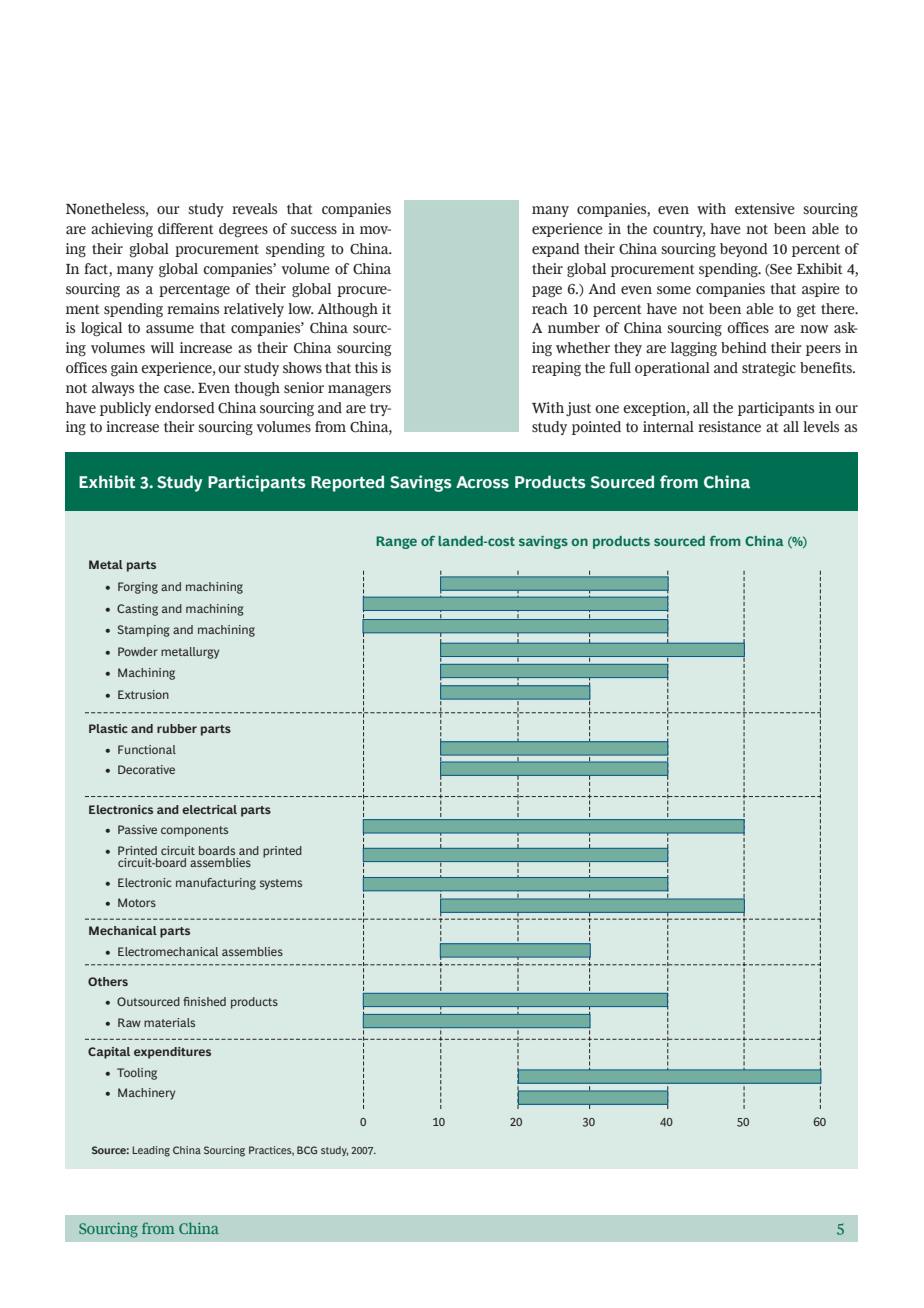 Image resolution: width=924 pixels, height=1308 pixels. Describe the element at coordinates (151, 1151) in the screenshot. I see `Leading` at that location.
